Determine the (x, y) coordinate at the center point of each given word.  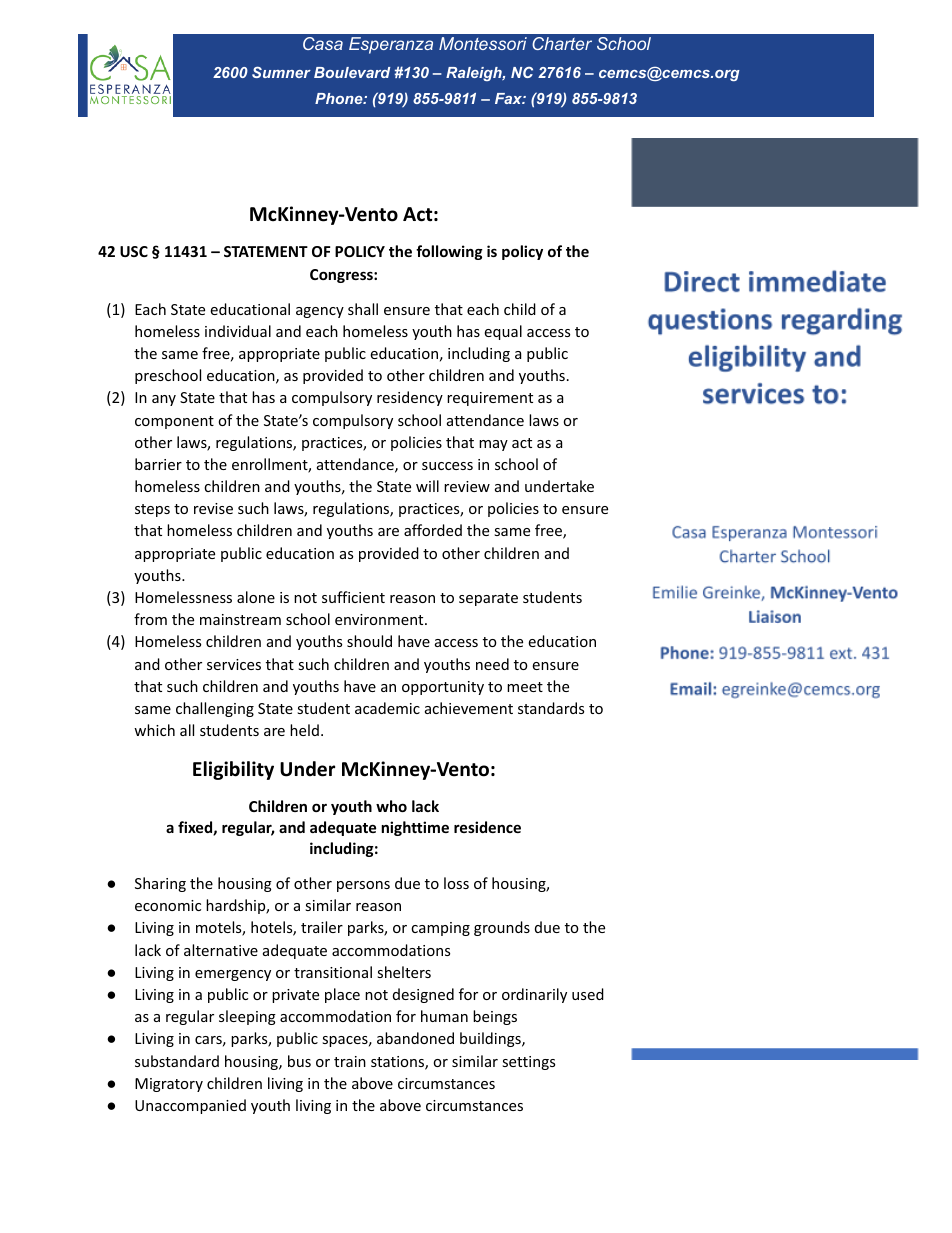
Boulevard (352, 72)
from (150, 619)
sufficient (353, 597)
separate (488, 599)
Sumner (281, 72)
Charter (562, 43)
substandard (177, 1061)
